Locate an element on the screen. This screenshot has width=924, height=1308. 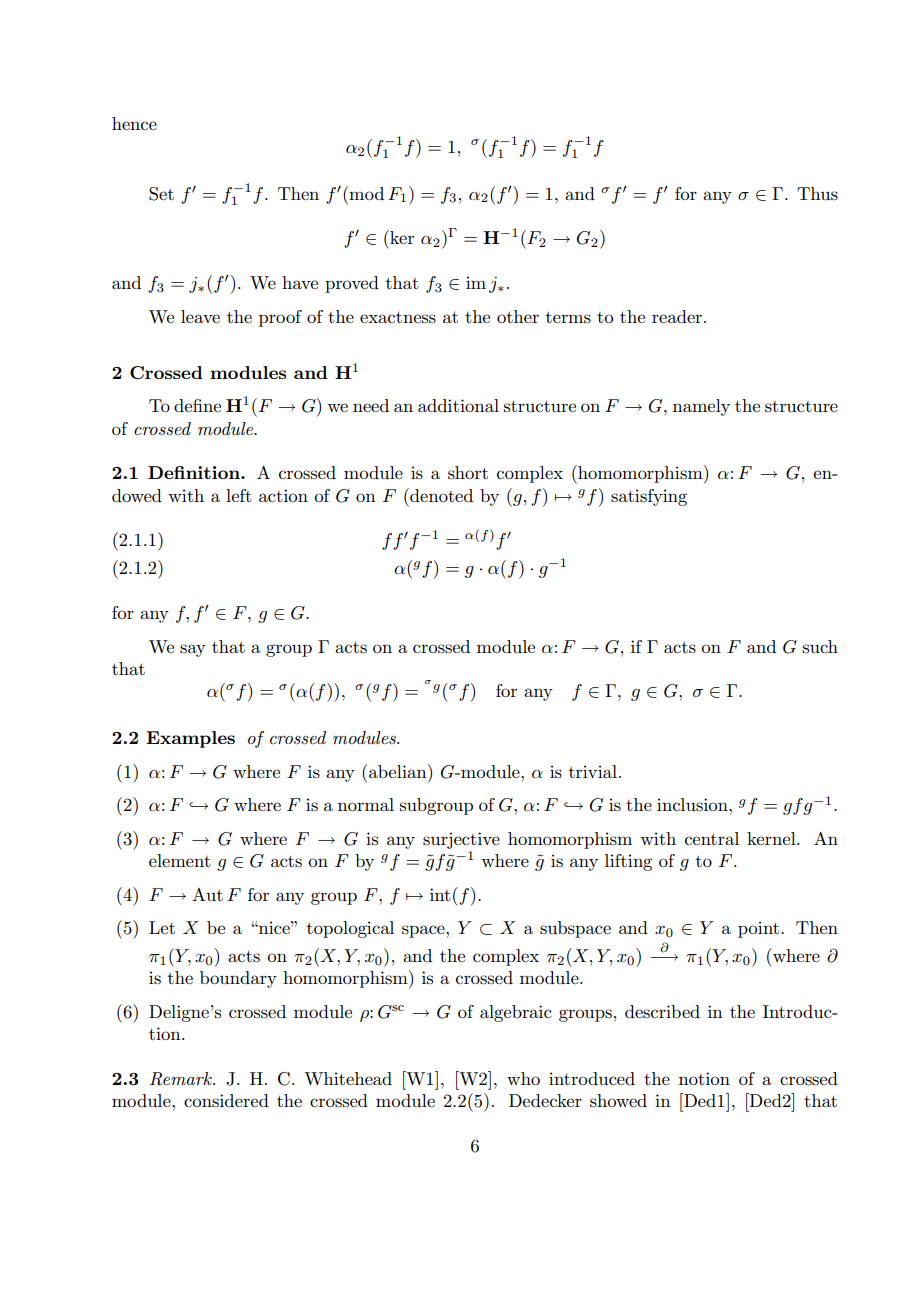
surjective is located at coordinates (461, 840).
